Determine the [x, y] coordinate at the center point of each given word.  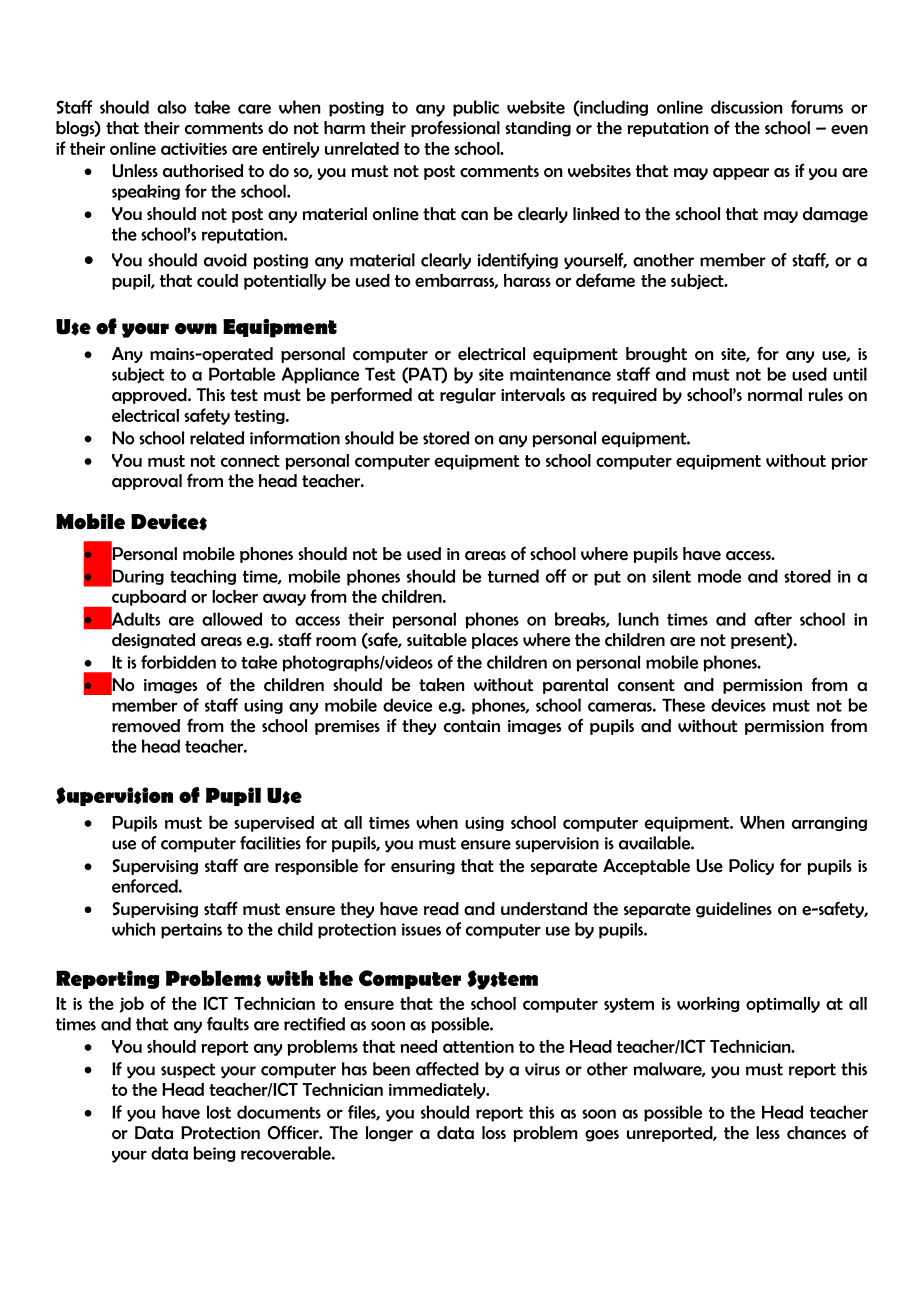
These [683, 705]
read [441, 909]
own [196, 329]
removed [146, 726]
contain [472, 726]
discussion [746, 107]
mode [719, 576]
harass [527, 280]
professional [455, 128]
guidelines [734, 910]
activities [194, 148]
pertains [191, 931]
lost [219, 1112]
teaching [203, 577]
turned [513, 576]
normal [775, 395]
